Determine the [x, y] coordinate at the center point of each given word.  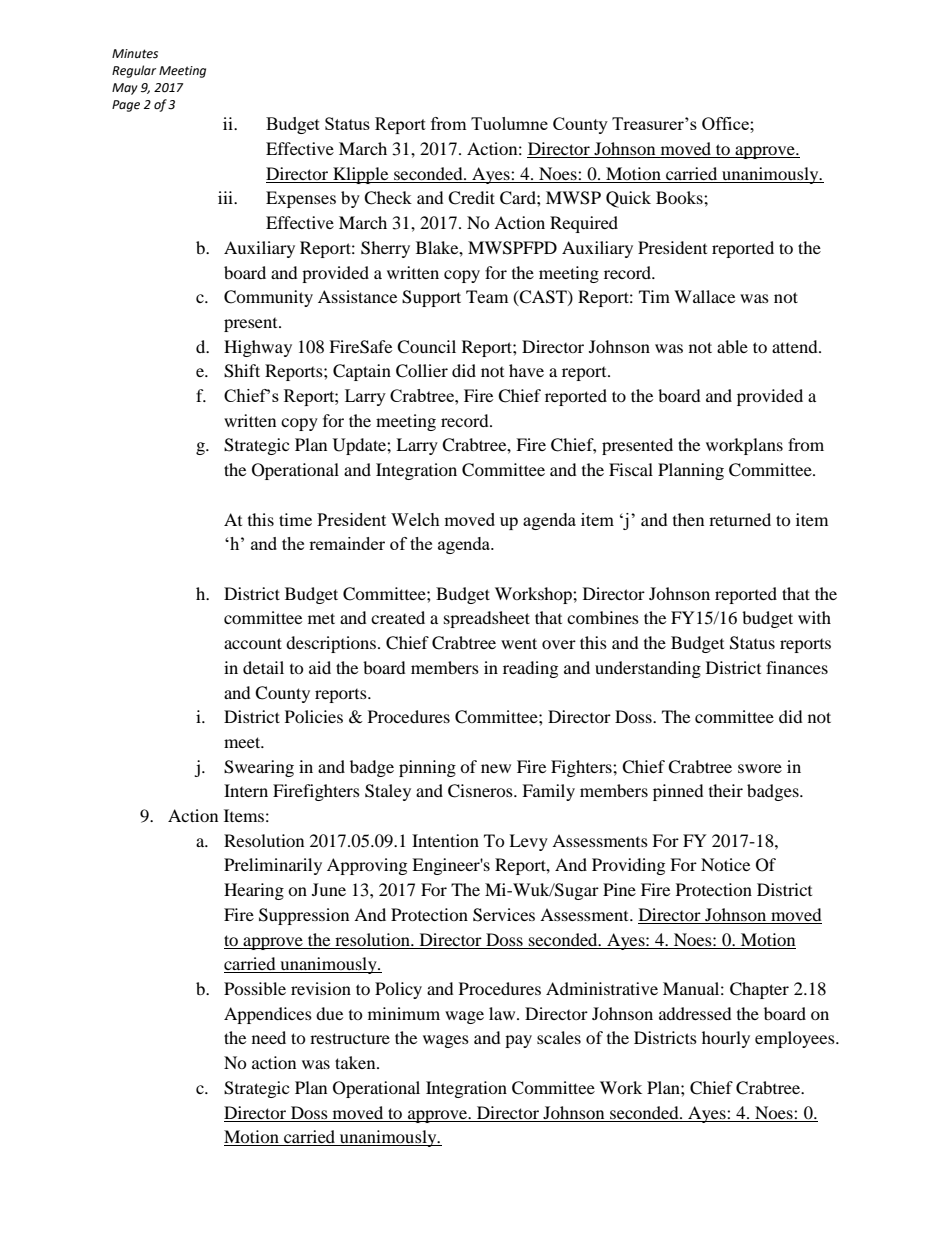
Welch [415, 519]
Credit [471, 198]
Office [726, 123]
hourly [726, 1039]
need [269, 1037]
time [295, 519]
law [503, 1013]
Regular [134, 71]
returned [740, 519]
